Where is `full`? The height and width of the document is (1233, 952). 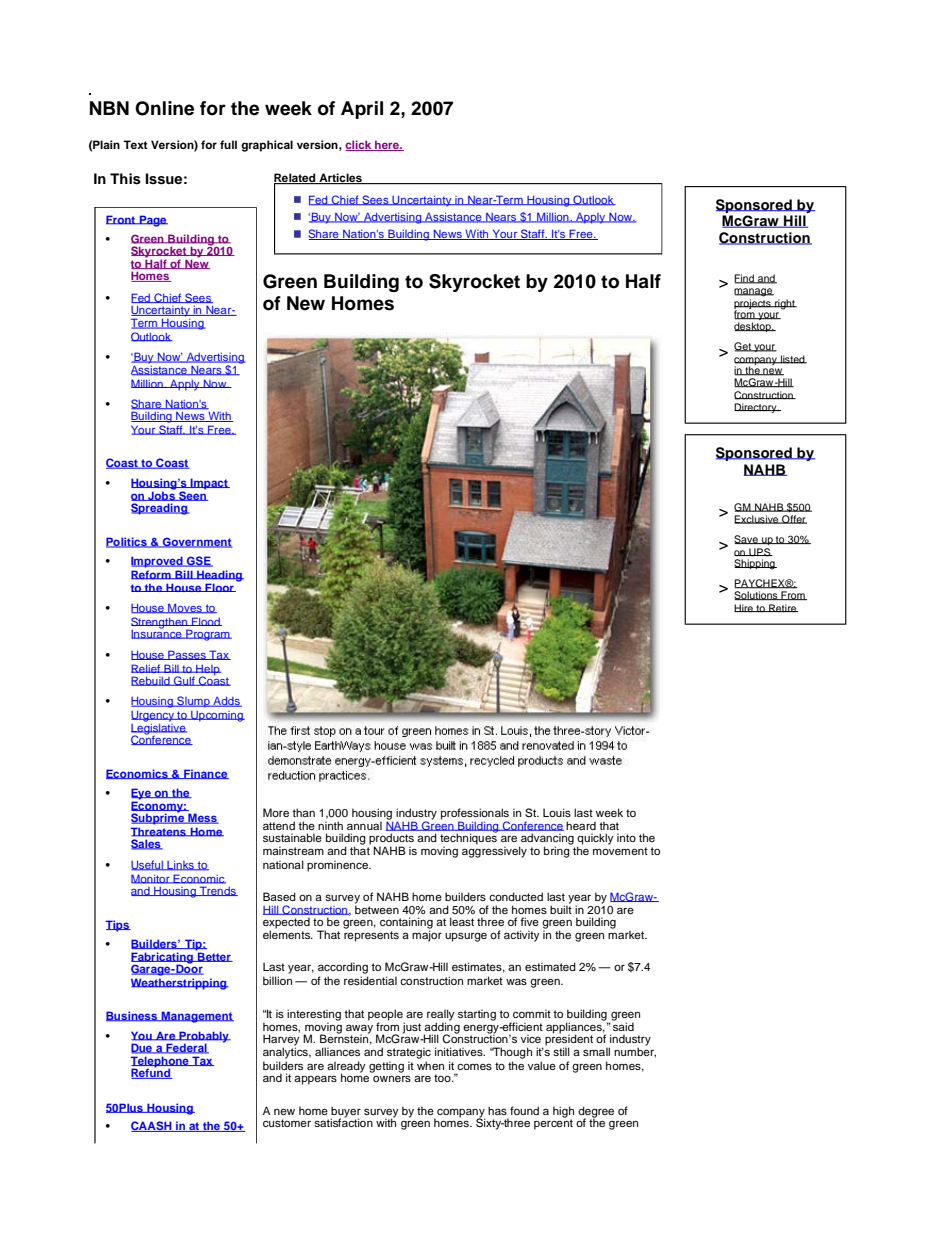
full is located at coordinates (228, 144).
